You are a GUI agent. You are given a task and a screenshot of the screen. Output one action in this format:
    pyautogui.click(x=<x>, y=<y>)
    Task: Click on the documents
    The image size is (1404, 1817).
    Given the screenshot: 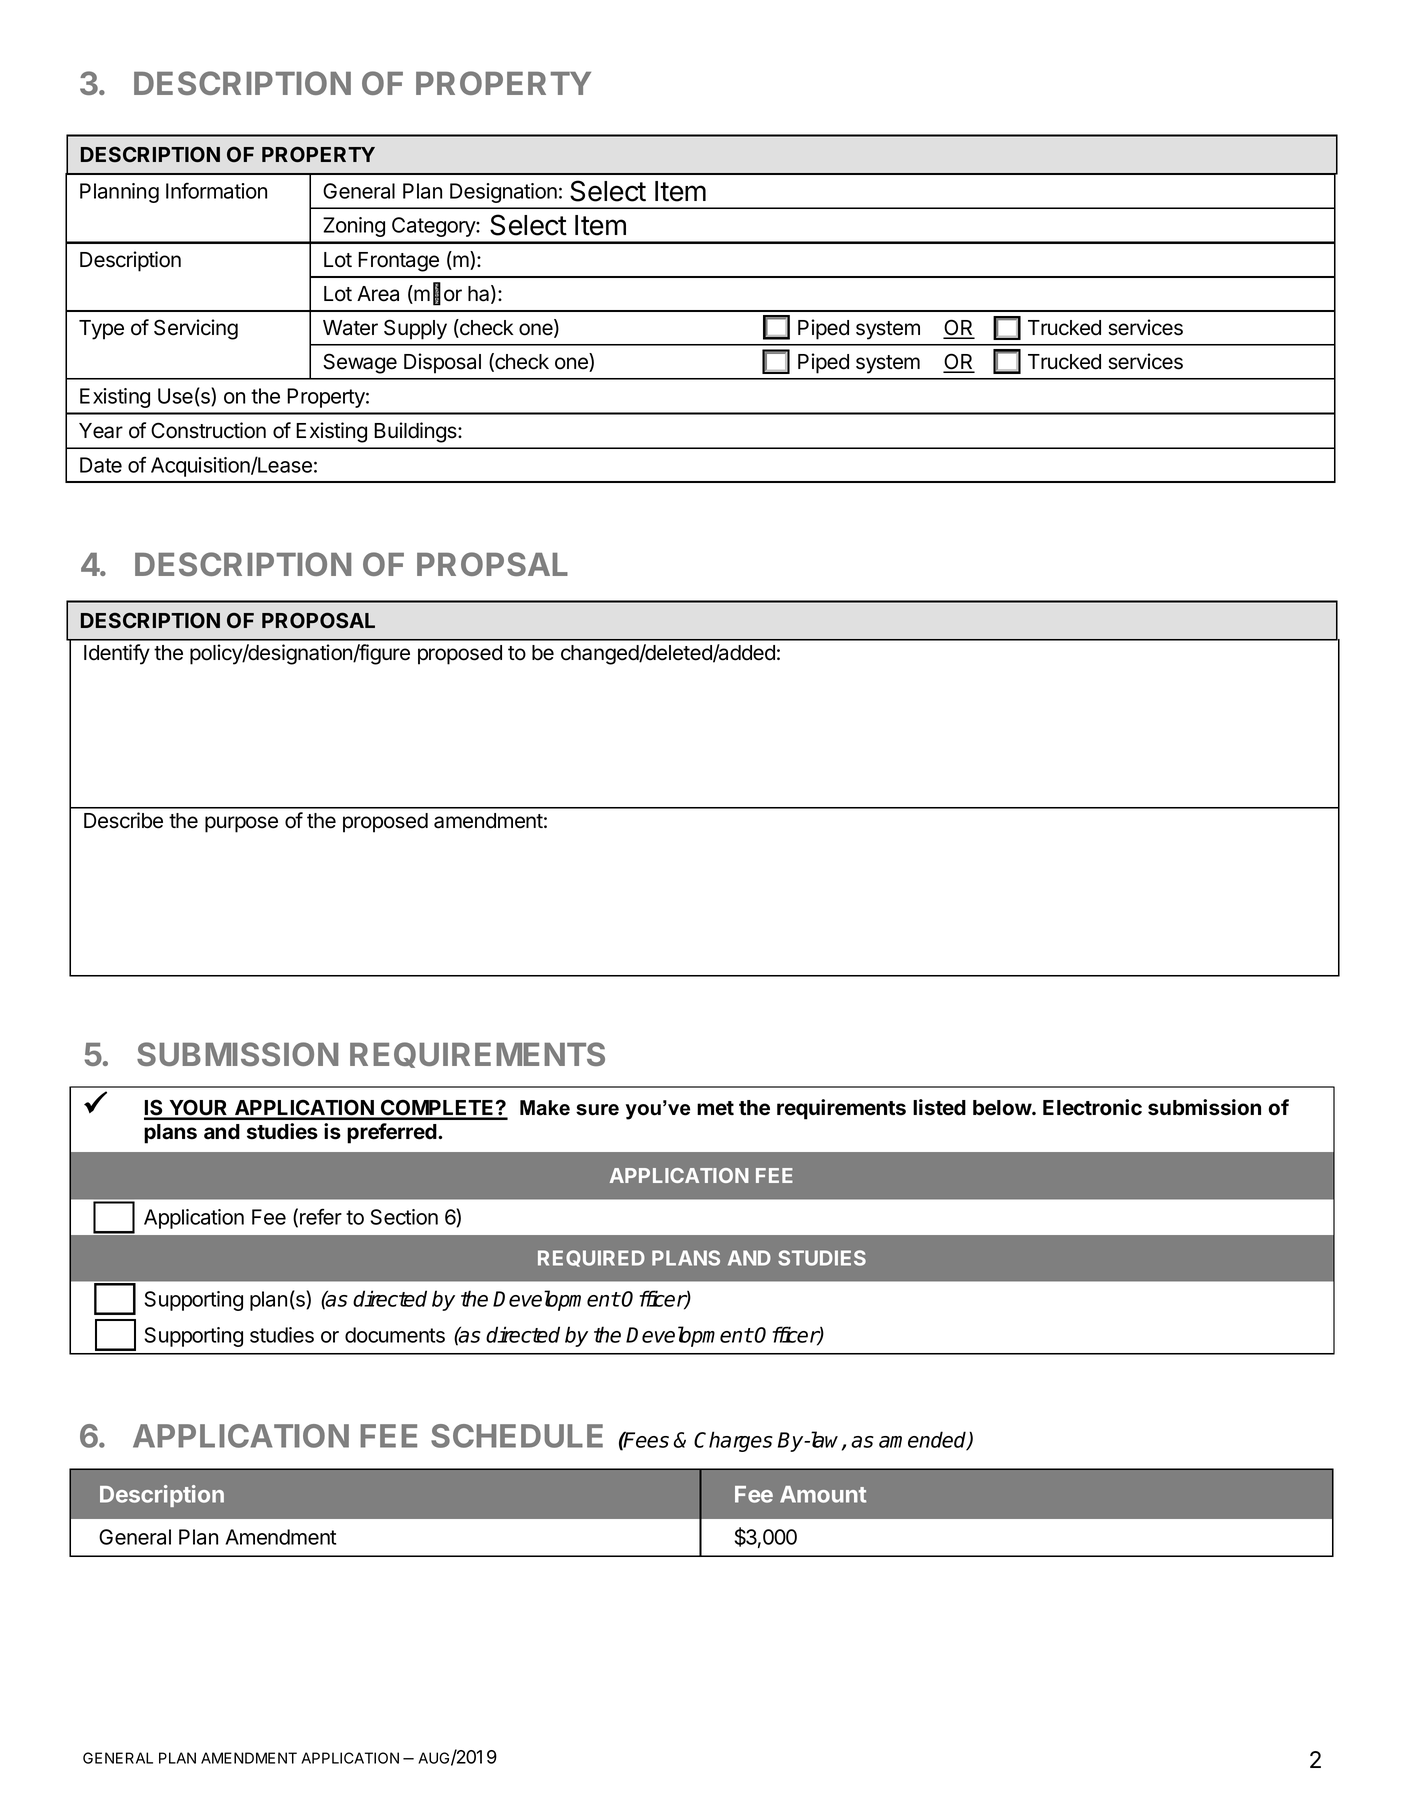 What is the action you would take?
    pyautogui.click(x=395, y=1335)
